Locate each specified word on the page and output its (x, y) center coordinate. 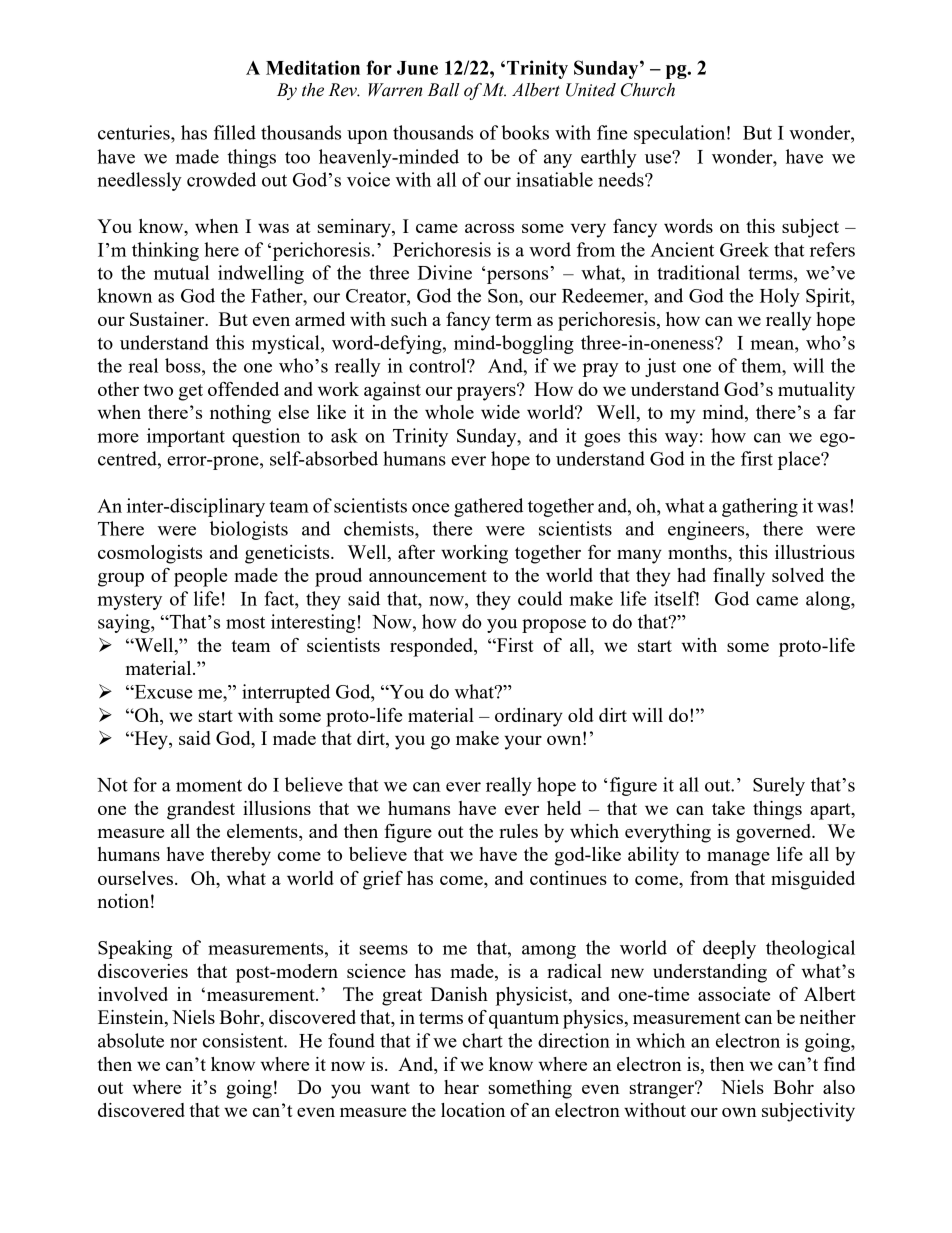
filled (235, 132)
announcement (428, 576)
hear (461, 1087)
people (200, 577)
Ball (444, 90)
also (839, 1087)
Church (648, 90)
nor (183, 1043)
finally (739, 577)
